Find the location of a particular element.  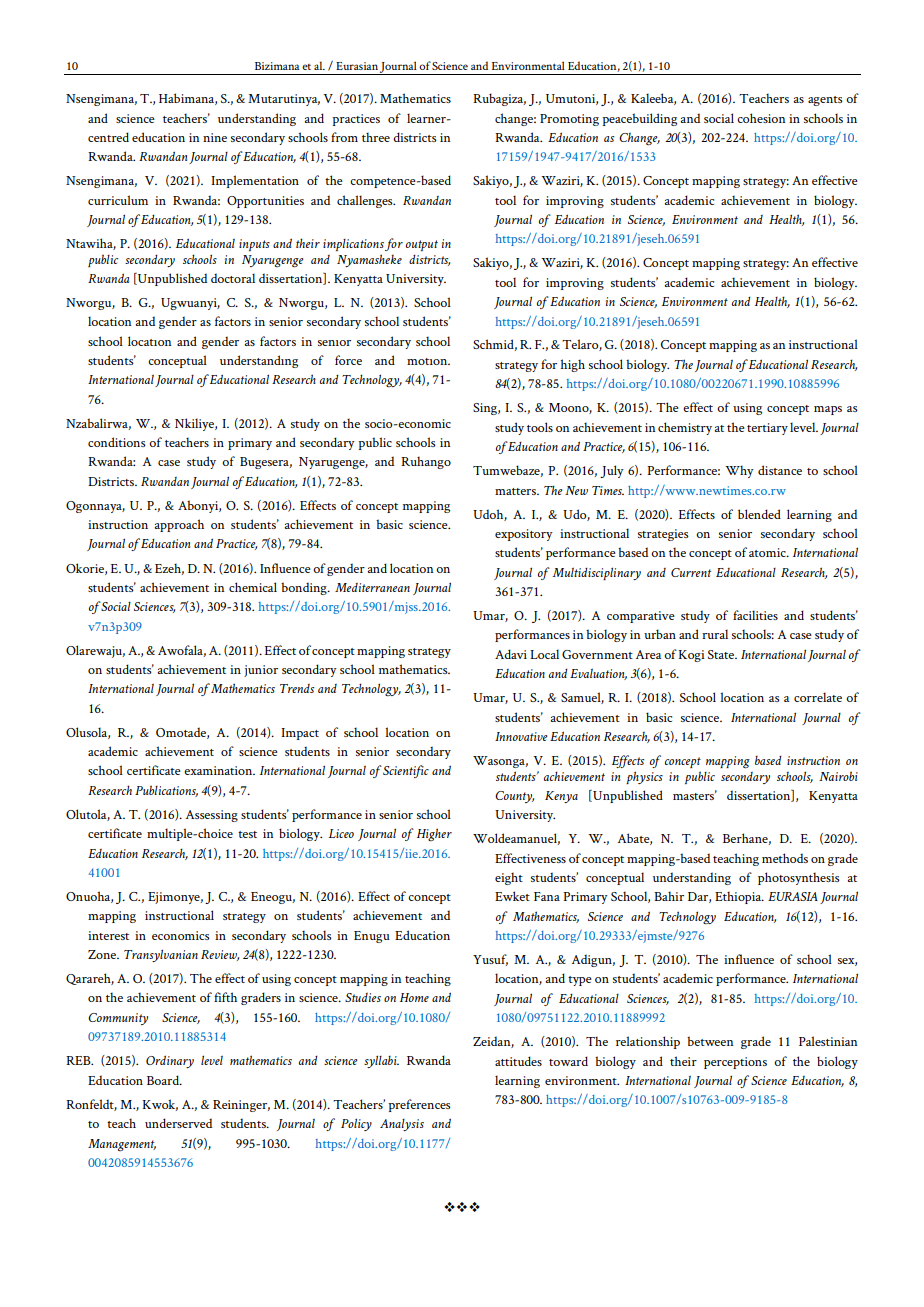

facilities is located at coordinates (755, 615).
